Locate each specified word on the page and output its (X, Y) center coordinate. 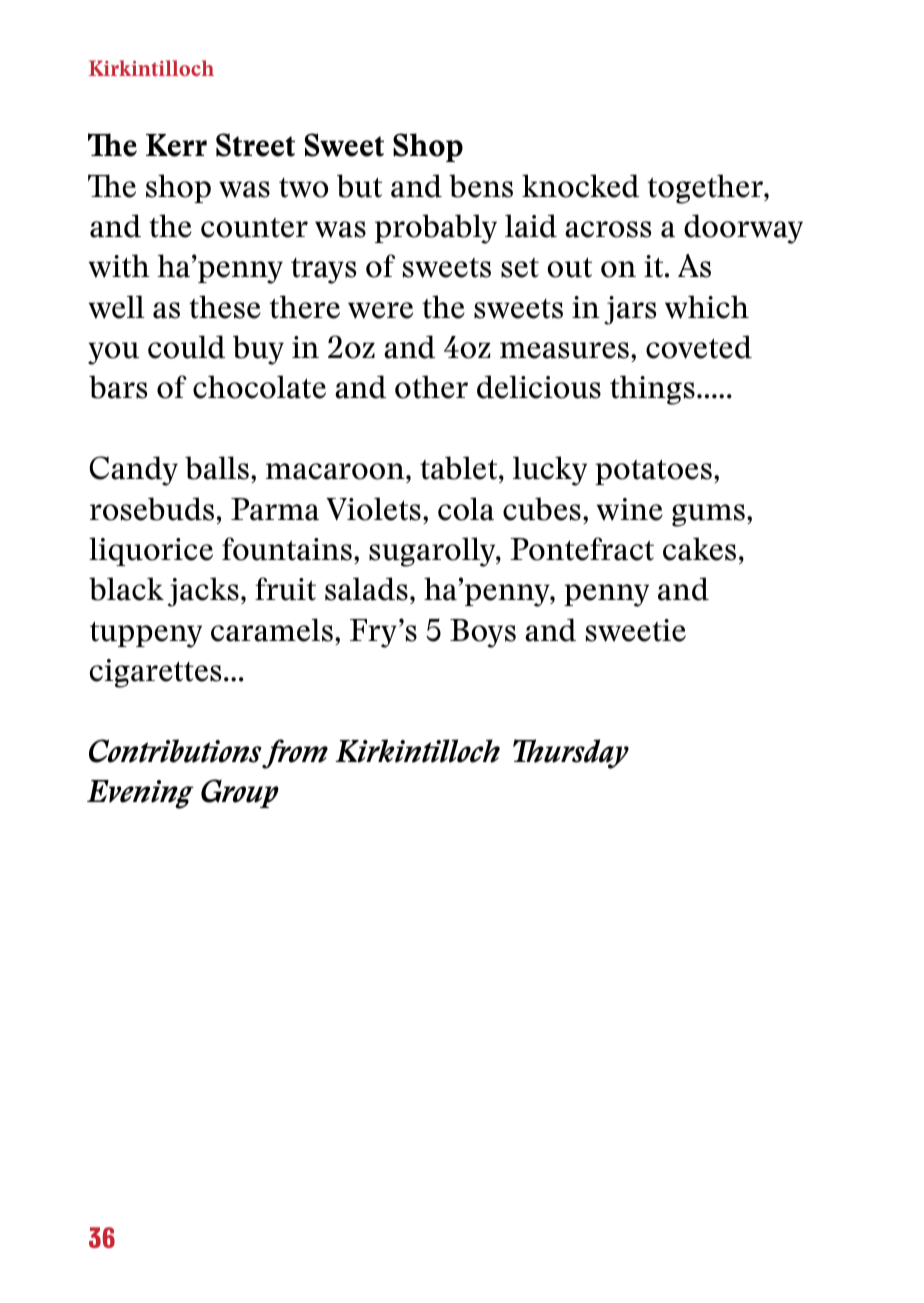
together (707, 189)
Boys (483, 633)
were (380, 310)
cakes (699, 549)
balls (217, 468)
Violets (373, 509)
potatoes (653, 472)
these (225, 307)
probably (436, 229)
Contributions (175, 751)
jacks (203, 592)
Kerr (176, 145)
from (295, 754)
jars (630, 310)
